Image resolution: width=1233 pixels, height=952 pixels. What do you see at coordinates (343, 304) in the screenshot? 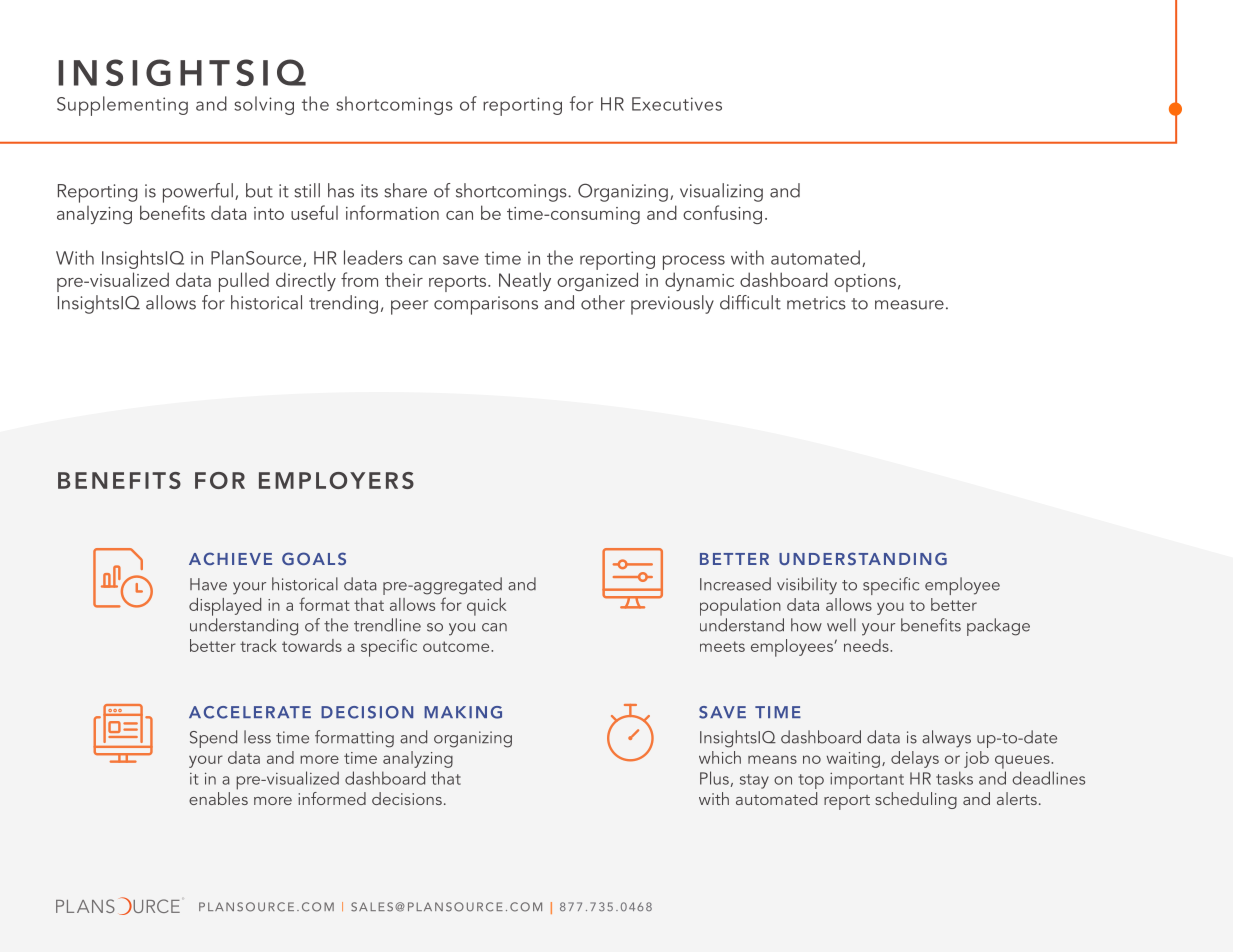
I see `trending` at bounding box center [343, 304].
